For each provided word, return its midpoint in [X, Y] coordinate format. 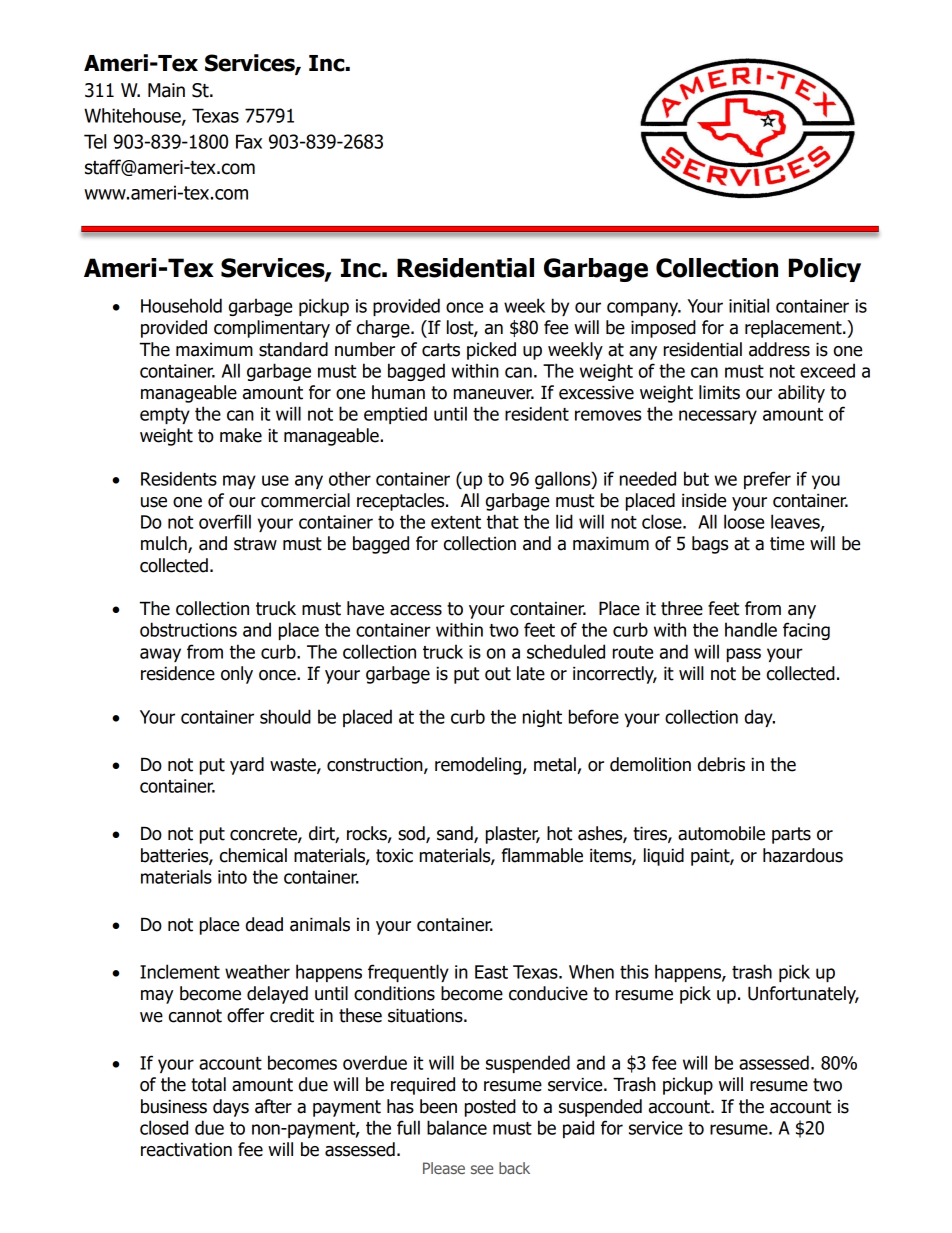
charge [384, 329]
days [231, 1108]
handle [751, 629]
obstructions [188, 629]
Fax [249, 141]
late [531, 673]
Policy [825, 270]
